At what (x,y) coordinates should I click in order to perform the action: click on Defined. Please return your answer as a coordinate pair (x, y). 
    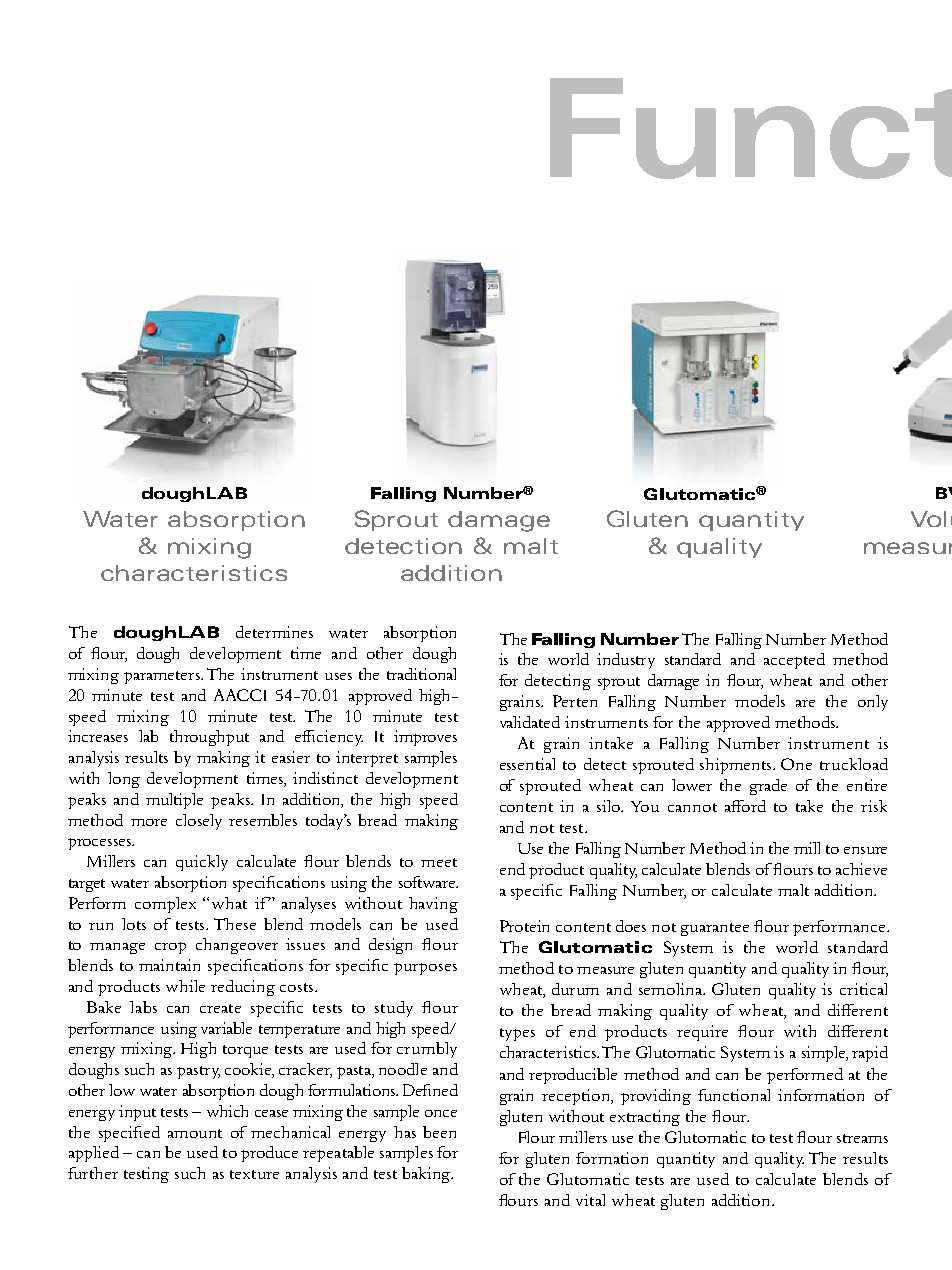
    Looking at the image, I should click on (430, 1090).
